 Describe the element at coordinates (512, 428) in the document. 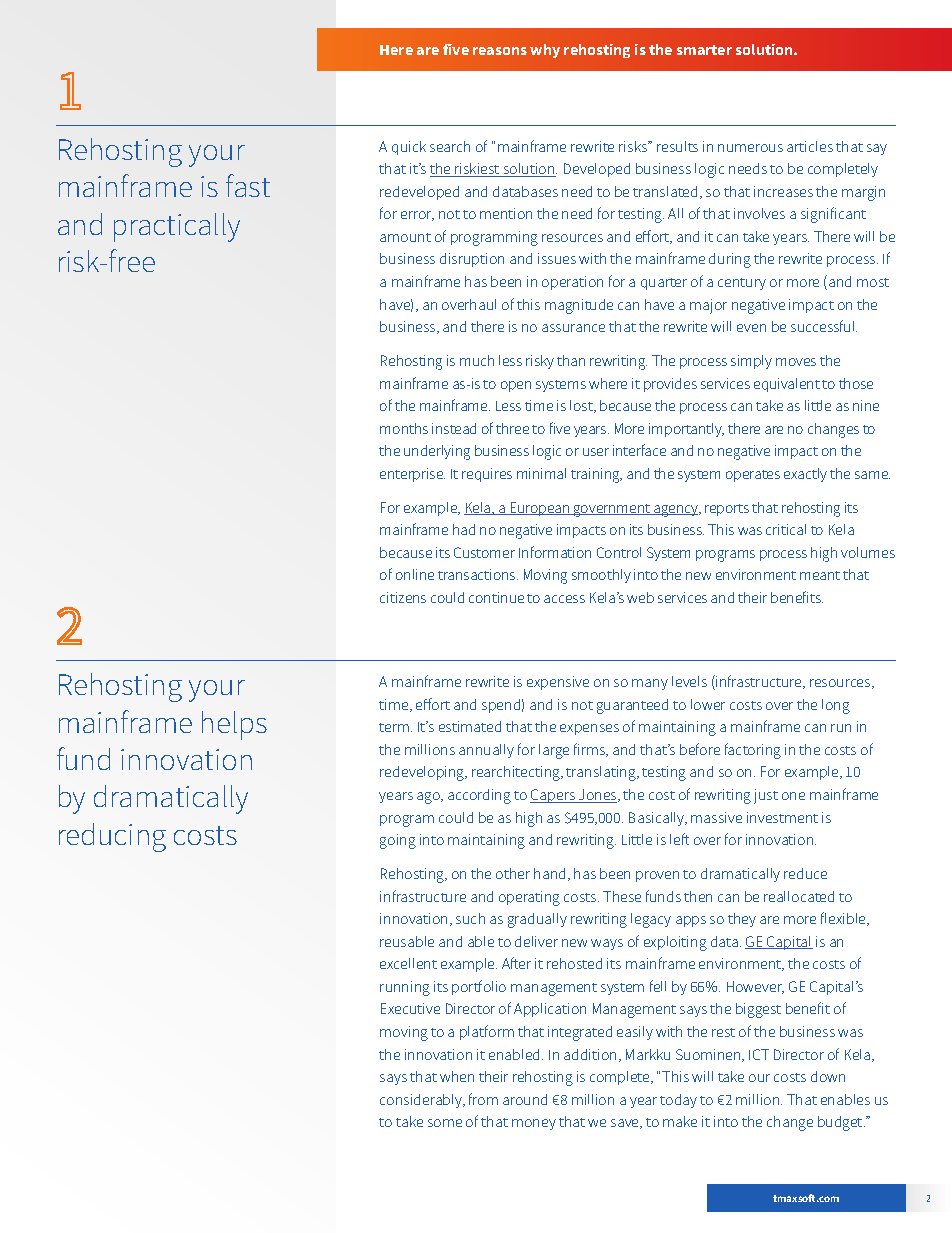

I see `three` at that location.
